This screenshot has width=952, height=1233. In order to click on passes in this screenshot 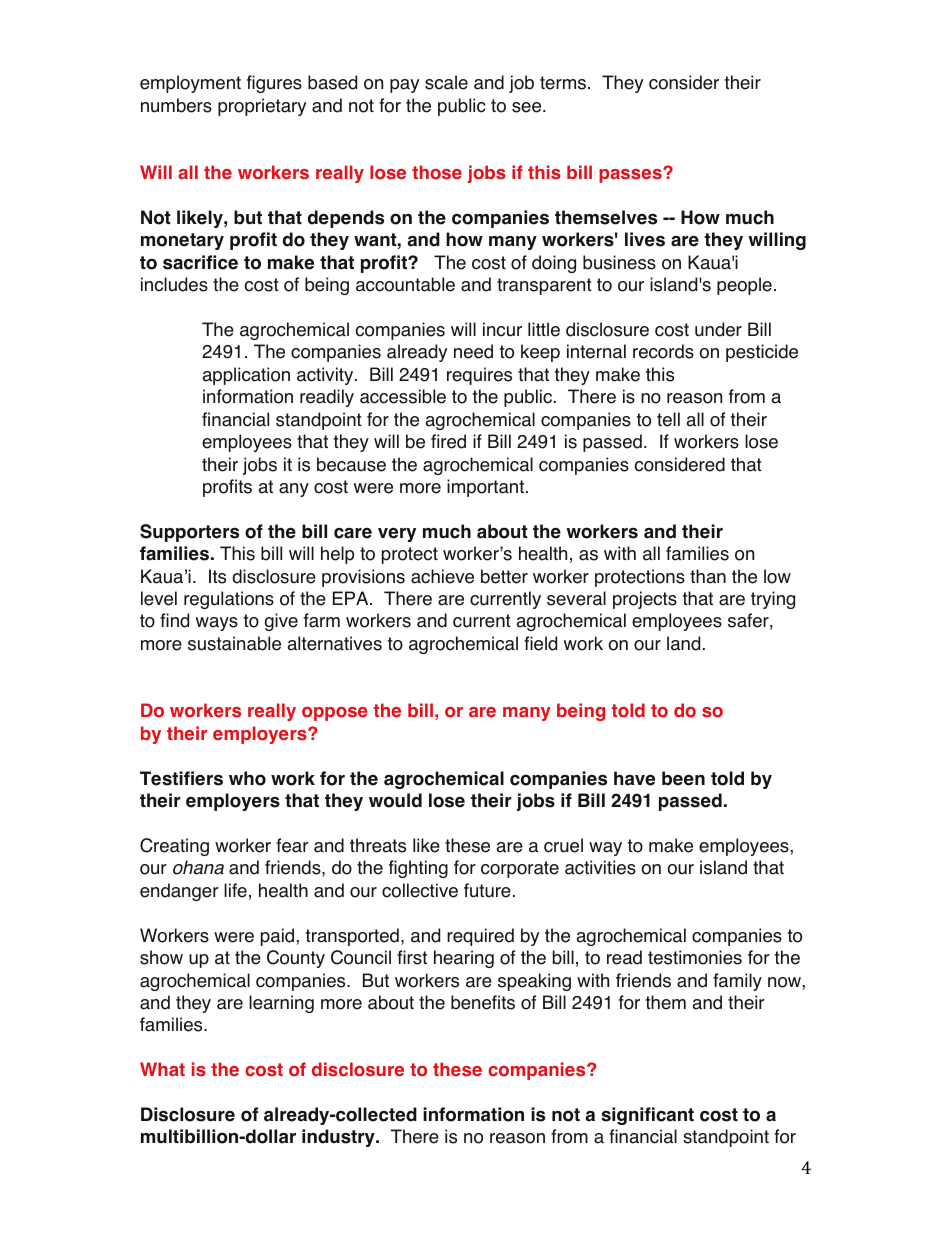, I will do `click(631, 175)`.
